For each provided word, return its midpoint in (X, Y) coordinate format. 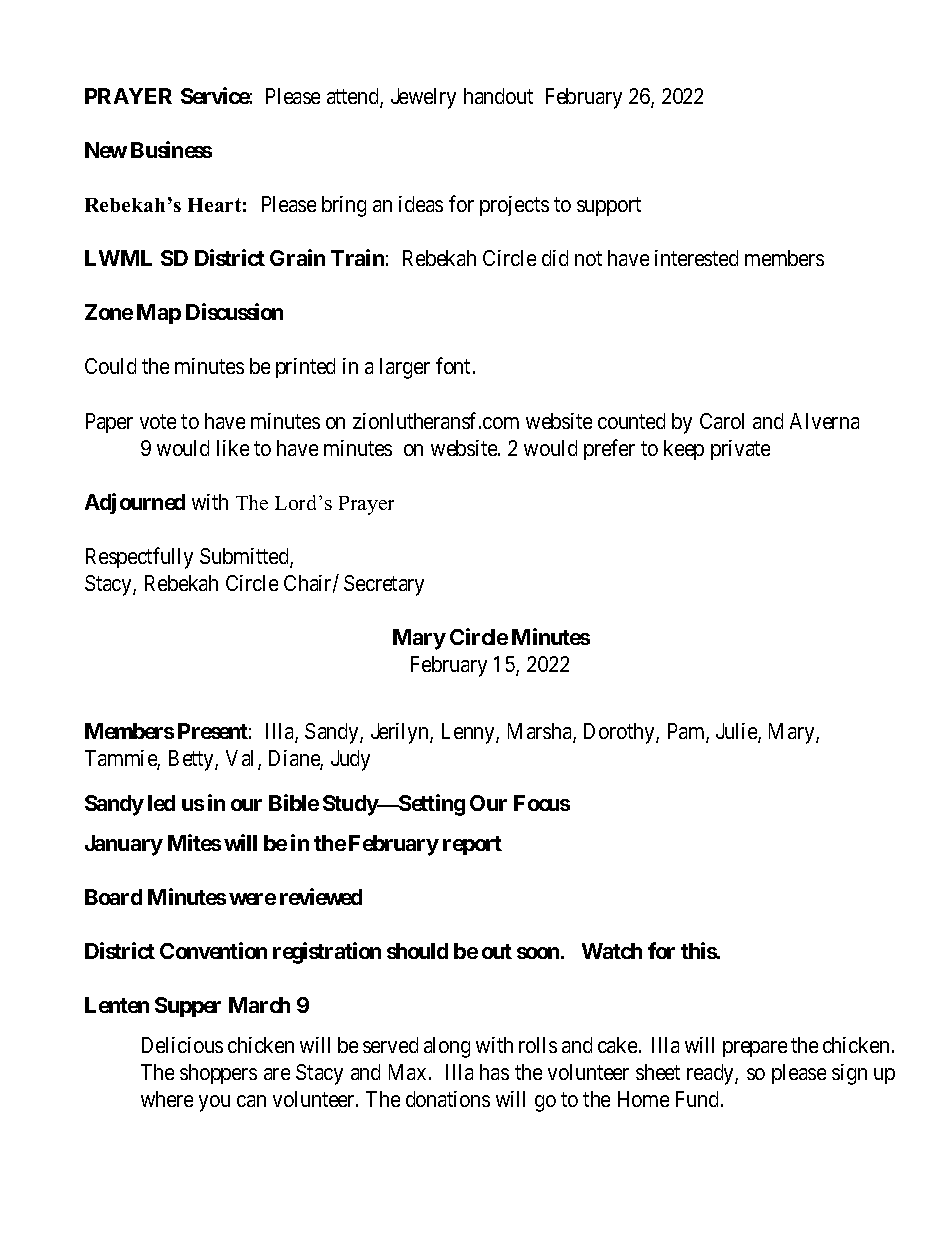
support (609, 207)
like (233, 448)
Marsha (541, 732)
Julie (737, 732)
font (453, 366)
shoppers (218, 1074)
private (740, 450)
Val (242, 759)
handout (498, 96)
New (106, 150)
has (494, 1072)
